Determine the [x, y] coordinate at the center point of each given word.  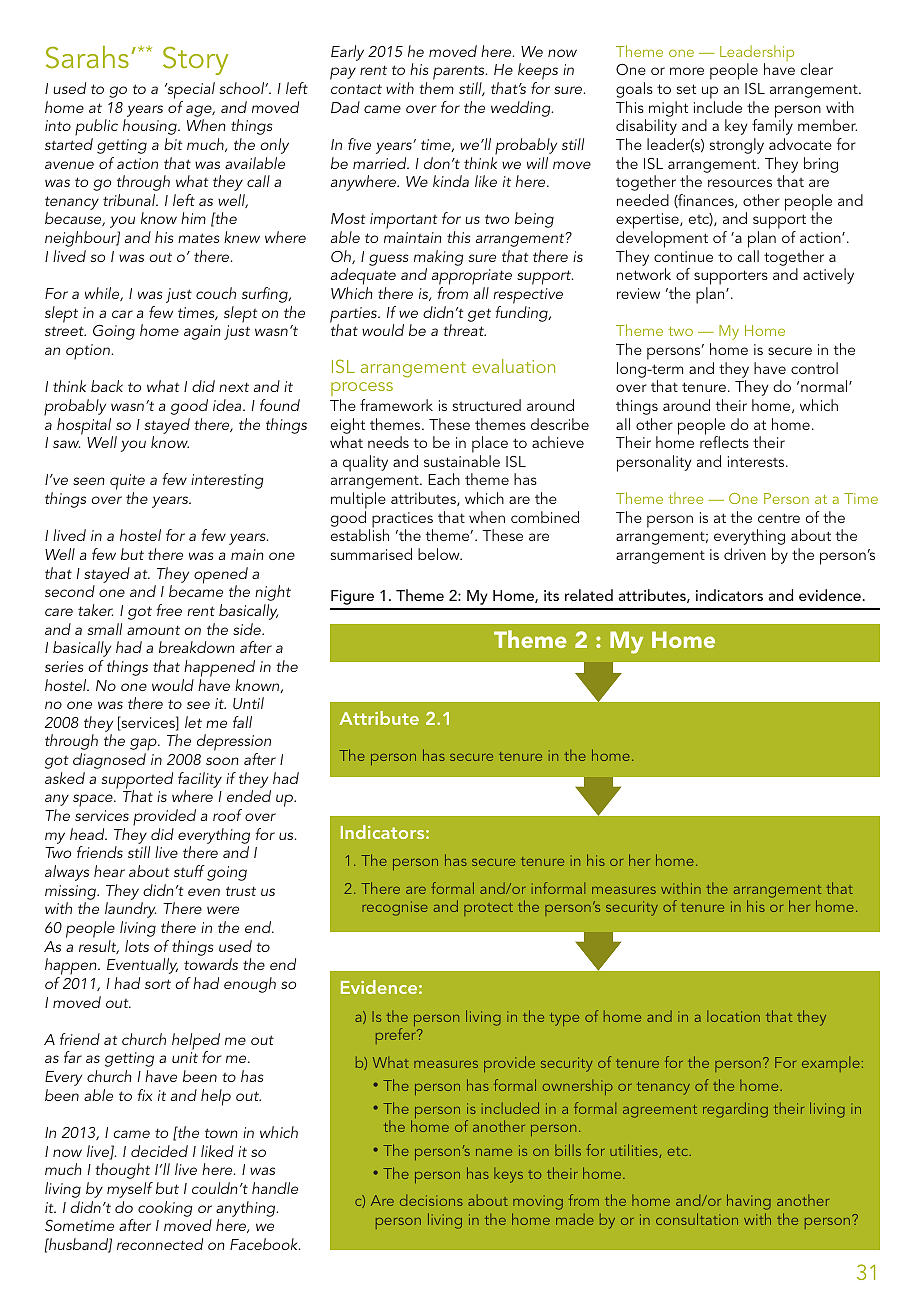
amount [153, 630]
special [190, 90]
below [440, 554]
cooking [165, 1209]
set [686, 89]
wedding [522, 109]
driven [745, 554]
